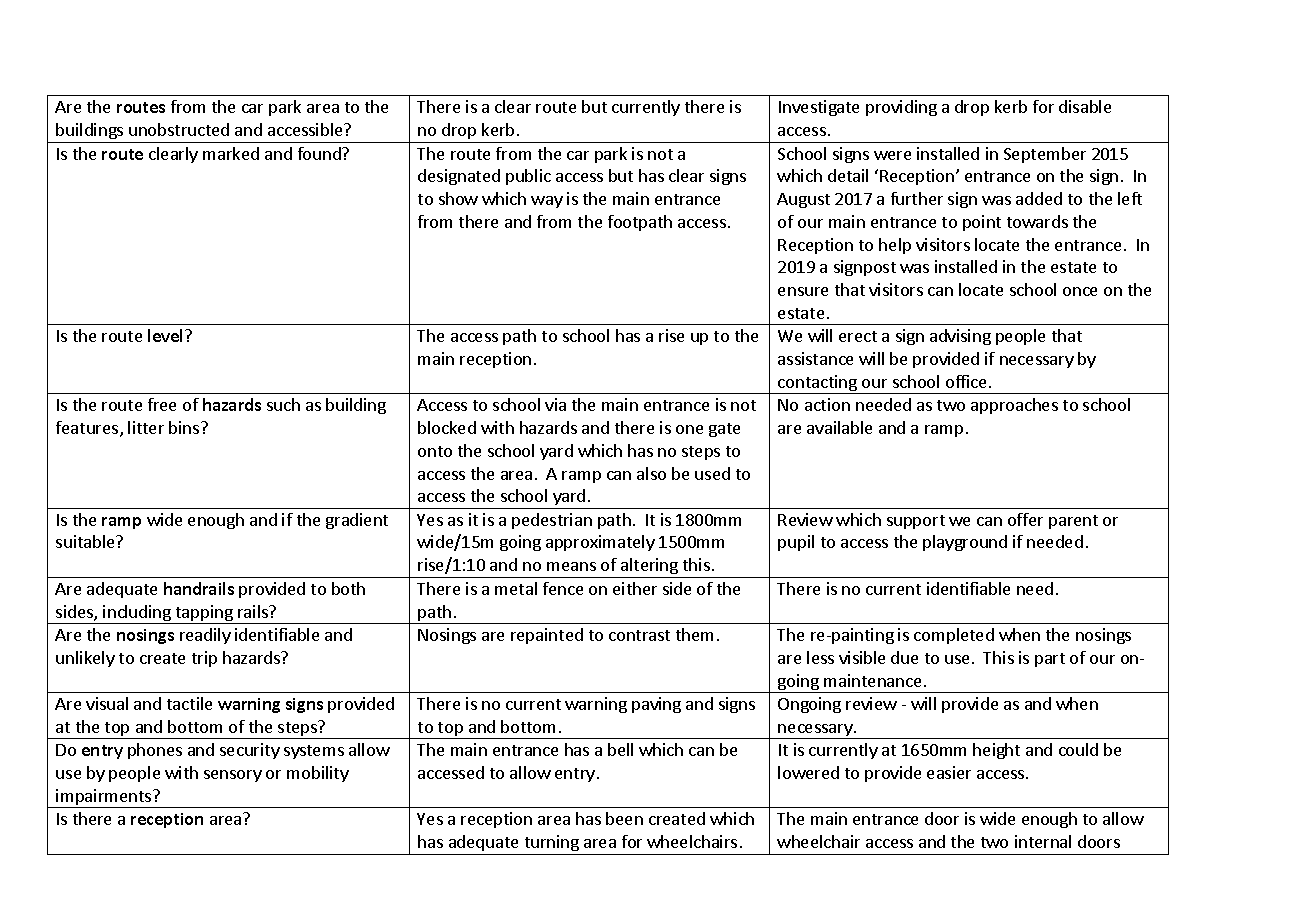  I want to click on part, so click(1050, 660).
